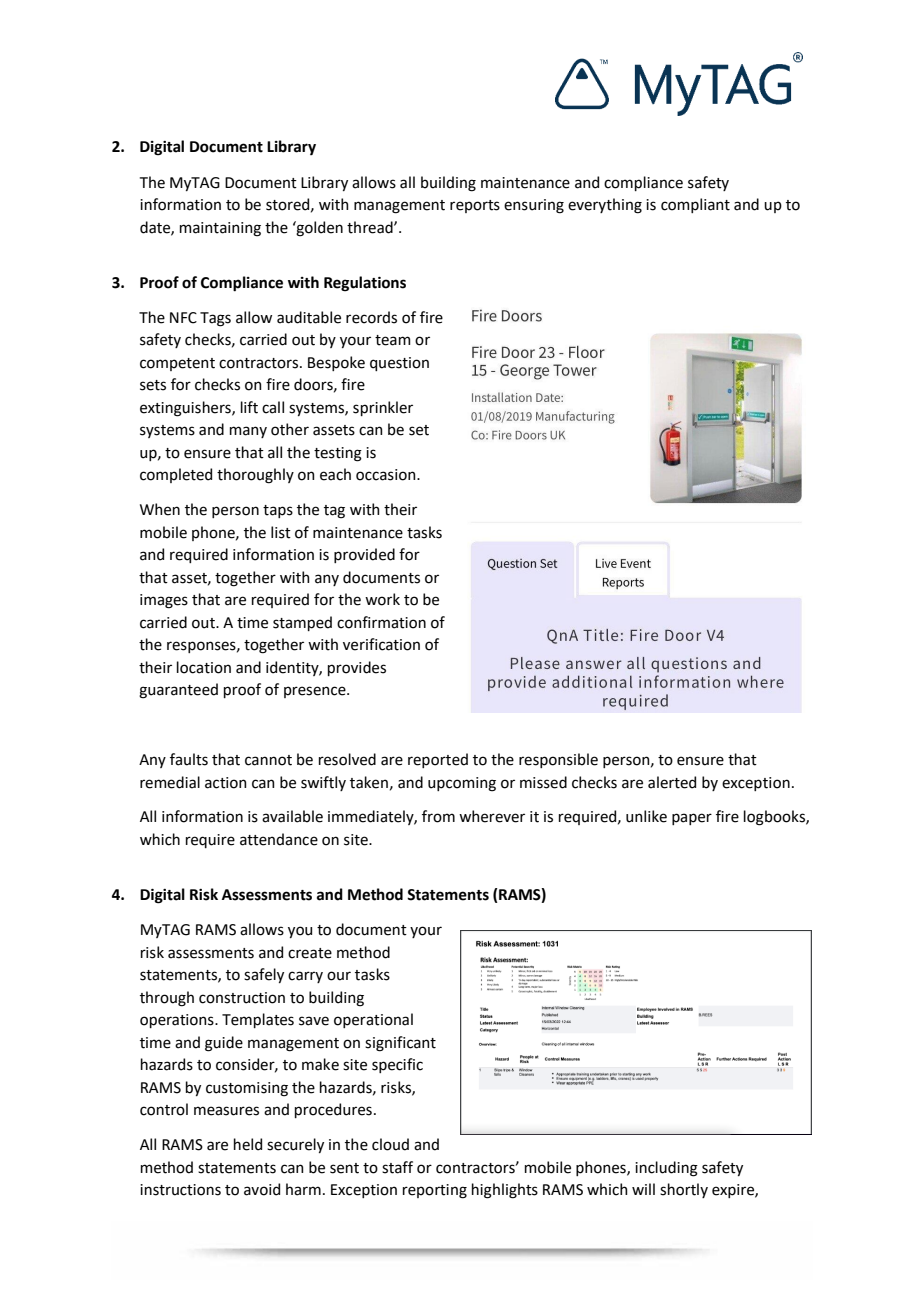 This page has height=1307, width=924. What do you see at coordinates (475, 206) in the page?
I see `reports` at bounding box center [475, 206].
